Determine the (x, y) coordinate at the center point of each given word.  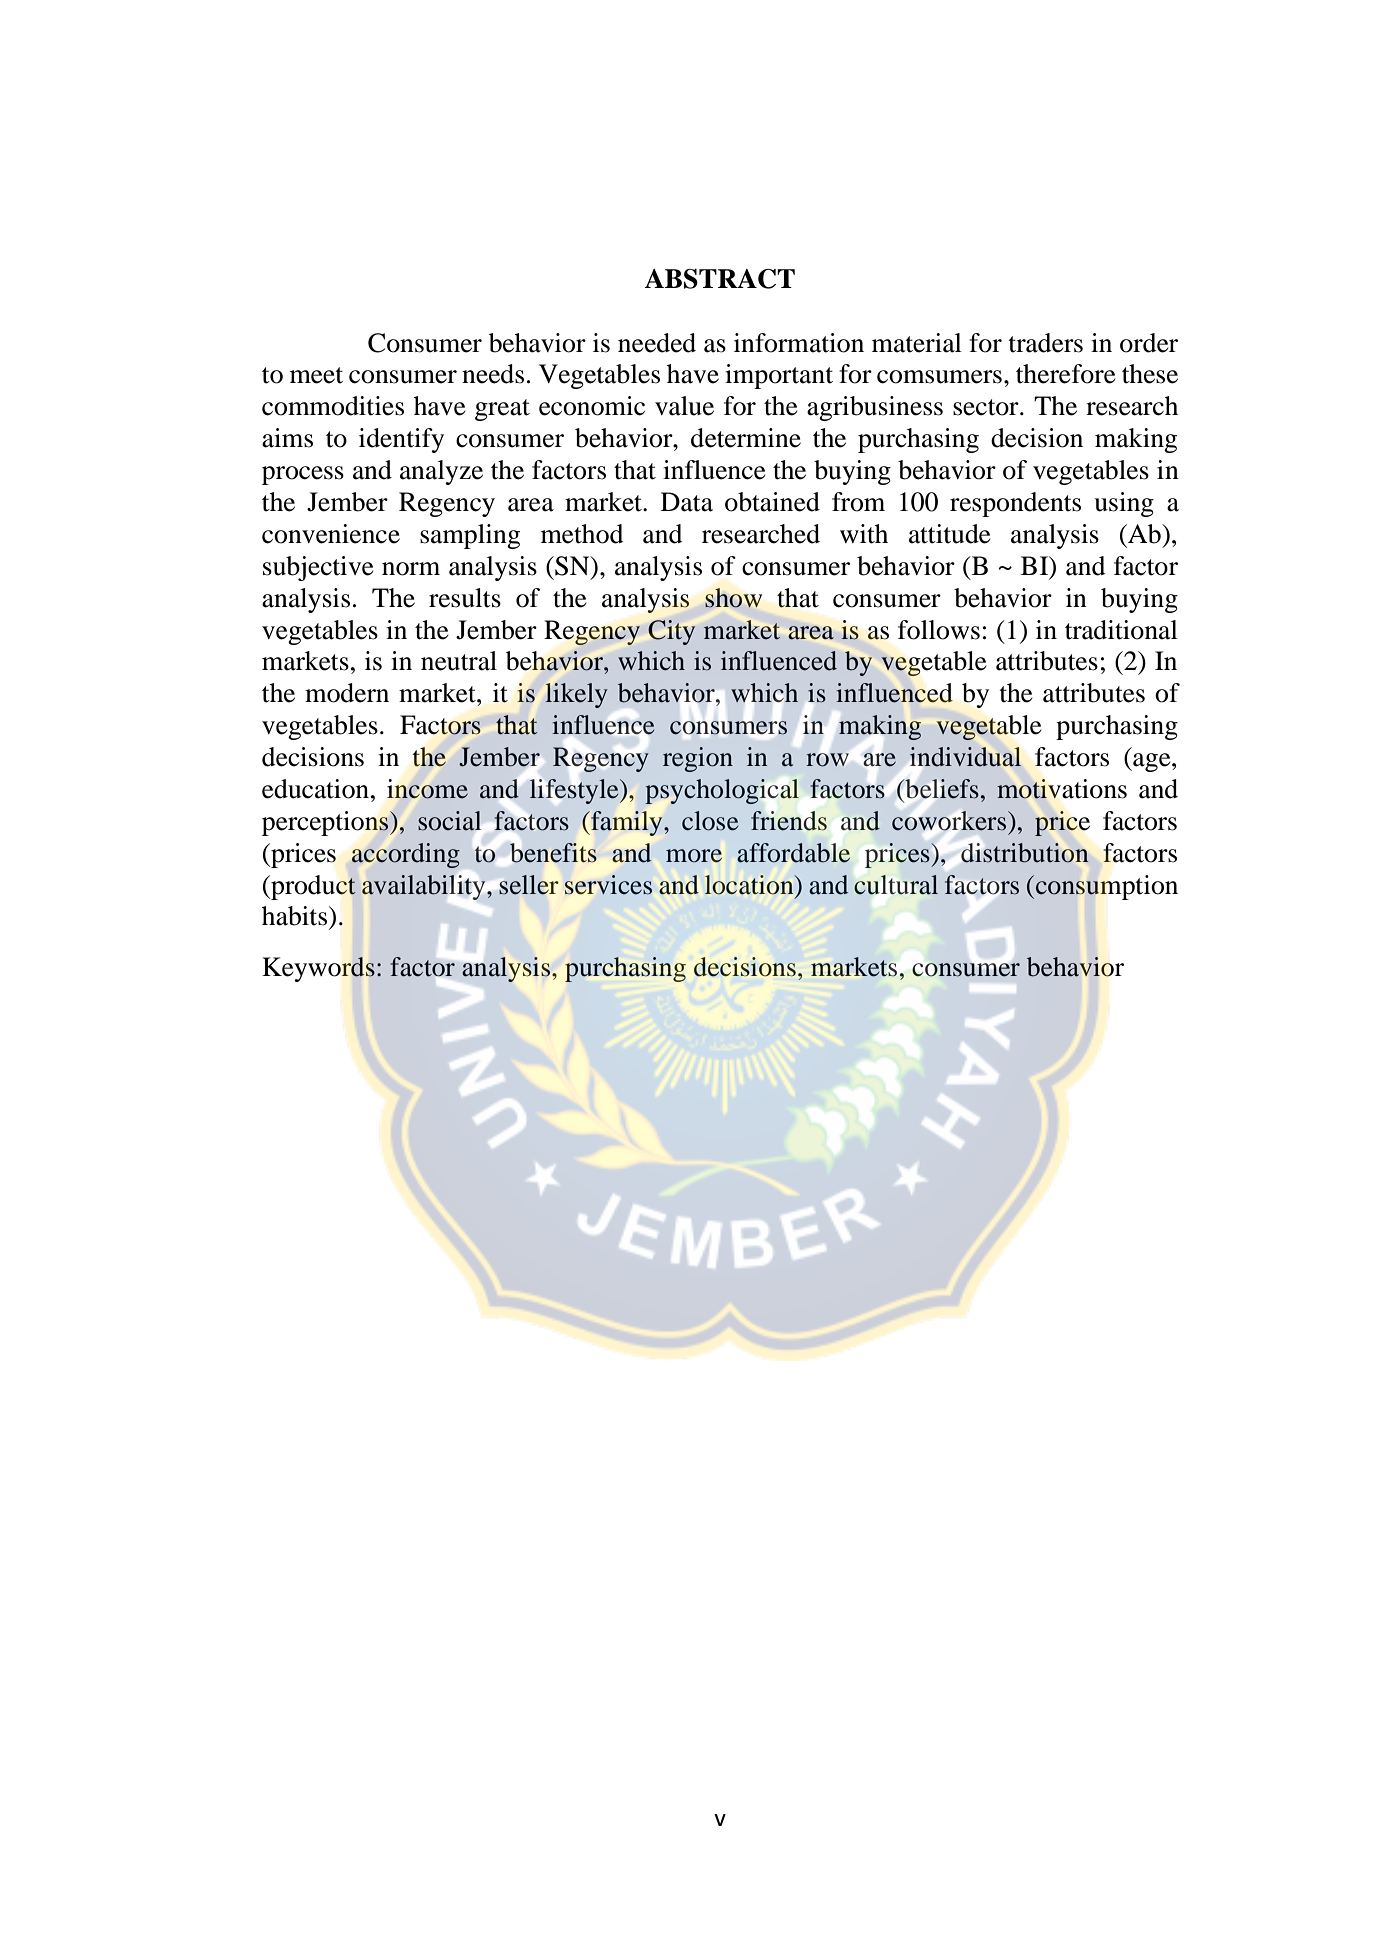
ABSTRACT (719, 279)
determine (746, 438)
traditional (1121, 630)
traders (1046, 343)
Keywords (318, 969)
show (733, 598)
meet (316, 375)
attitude (949, 534)
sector (987, 407)
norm (411, 569)
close (710, 821)
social (449, 821)
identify (401, 440)
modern (347, 693)
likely (576, 695)
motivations (1062, 789)
